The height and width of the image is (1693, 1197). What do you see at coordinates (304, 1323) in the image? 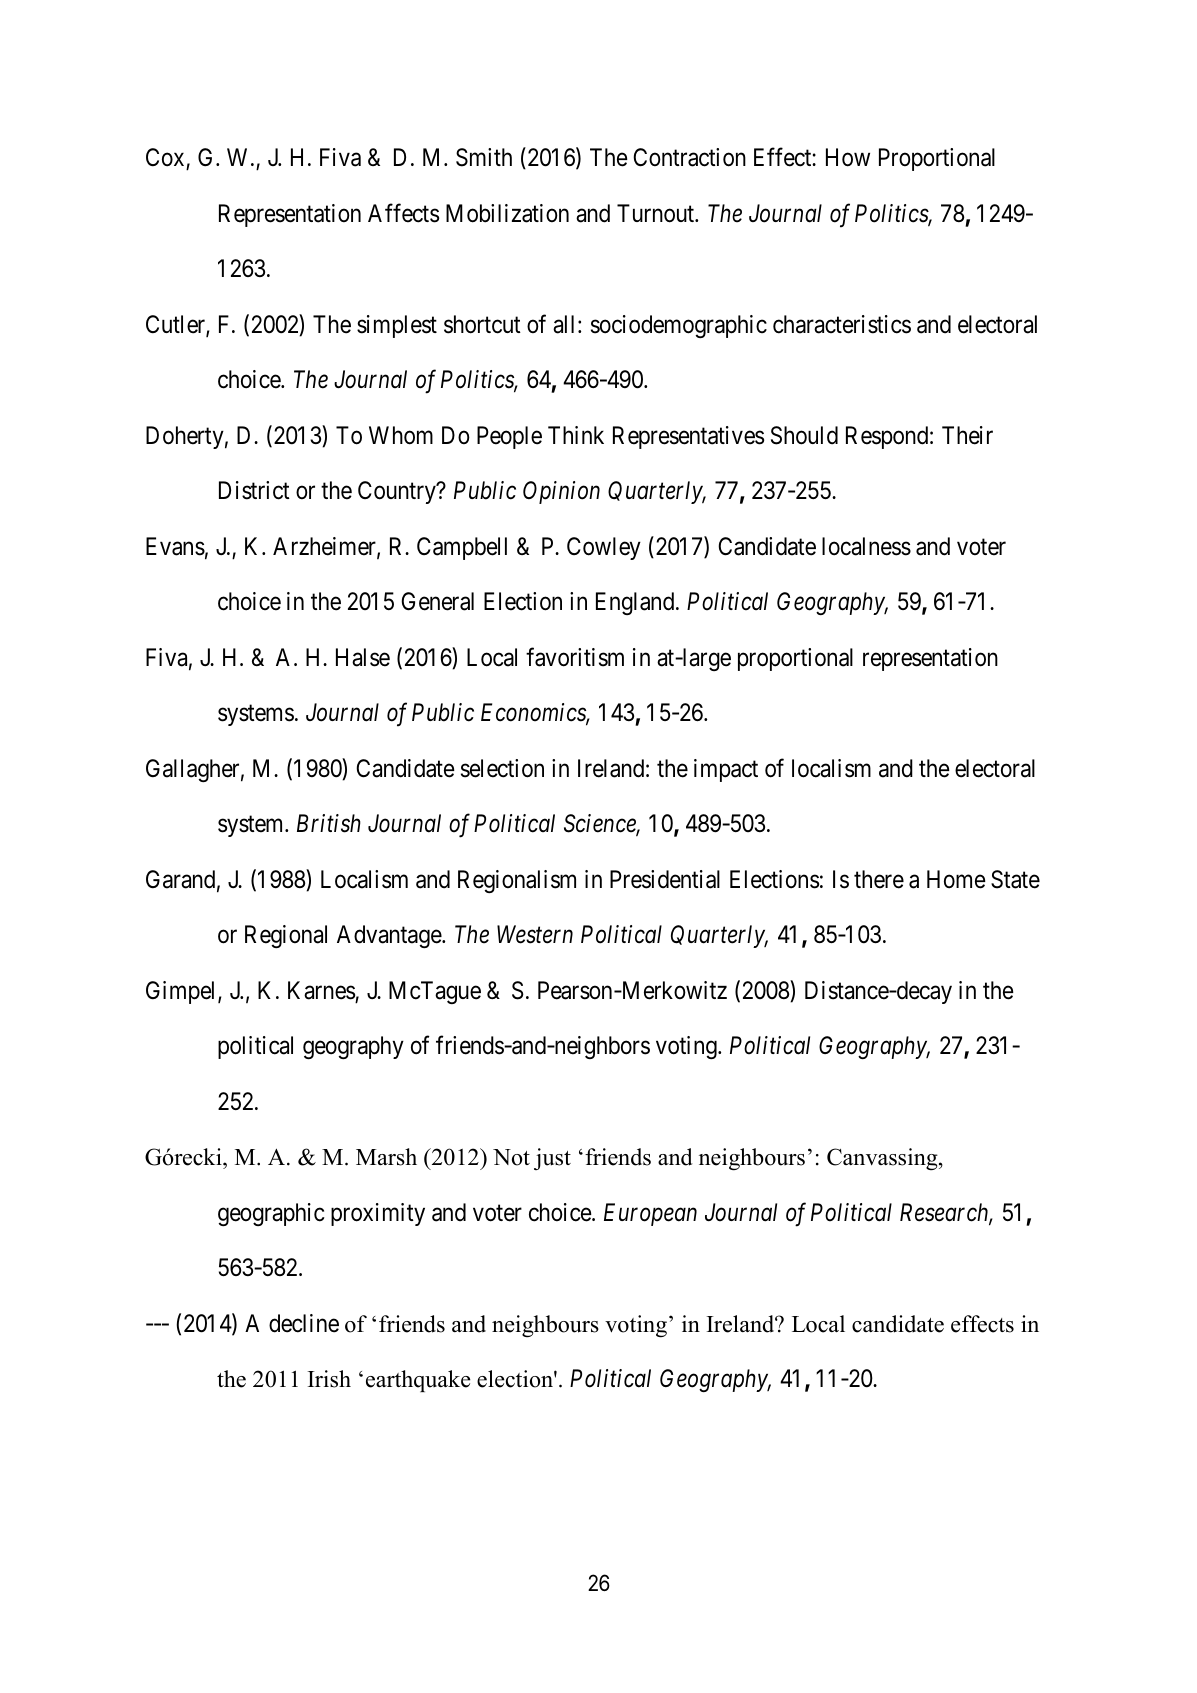
I see `decline` at bounding box center [304, 1323].
